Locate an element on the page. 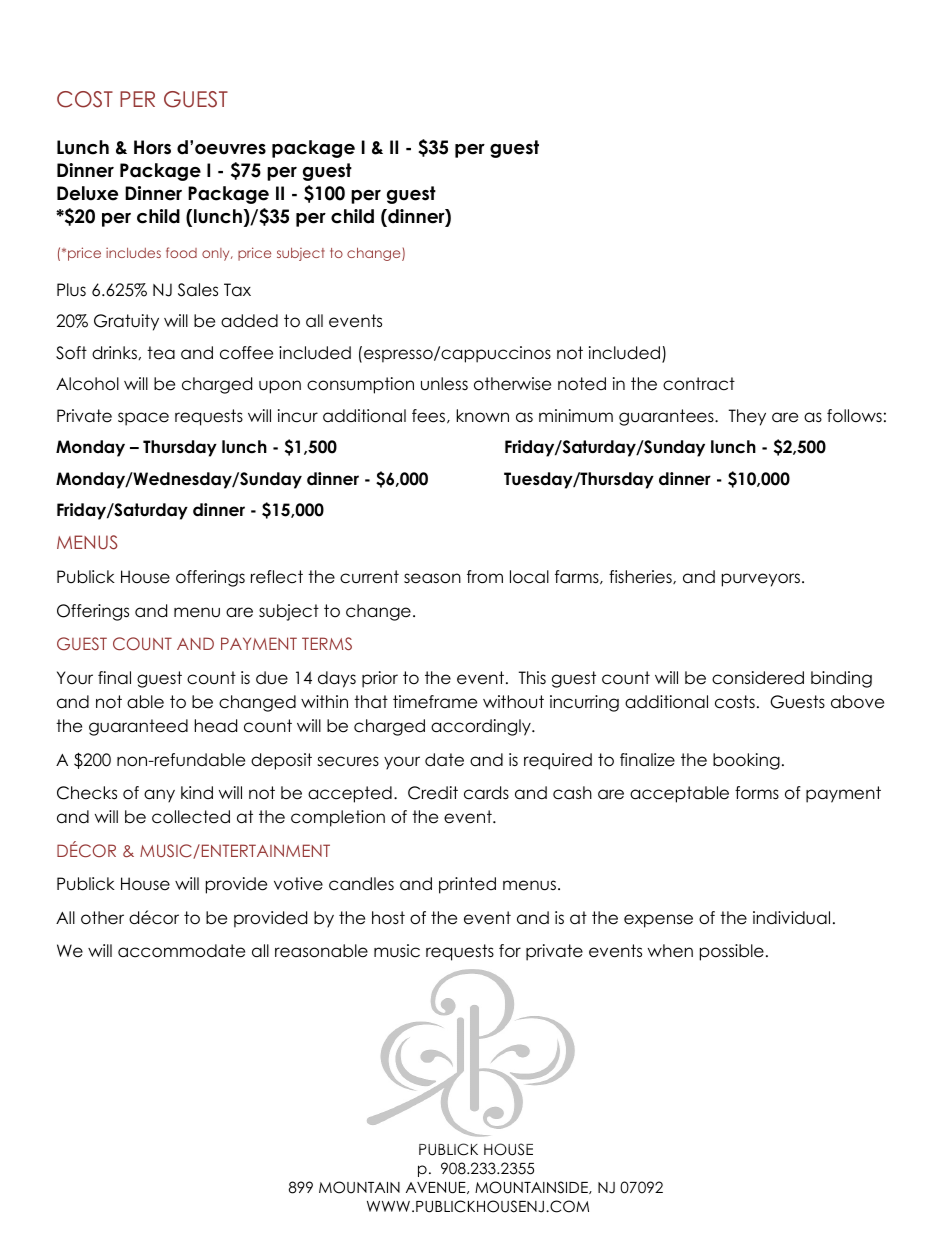  AVENUE is located at coordinates (437, 1188).
